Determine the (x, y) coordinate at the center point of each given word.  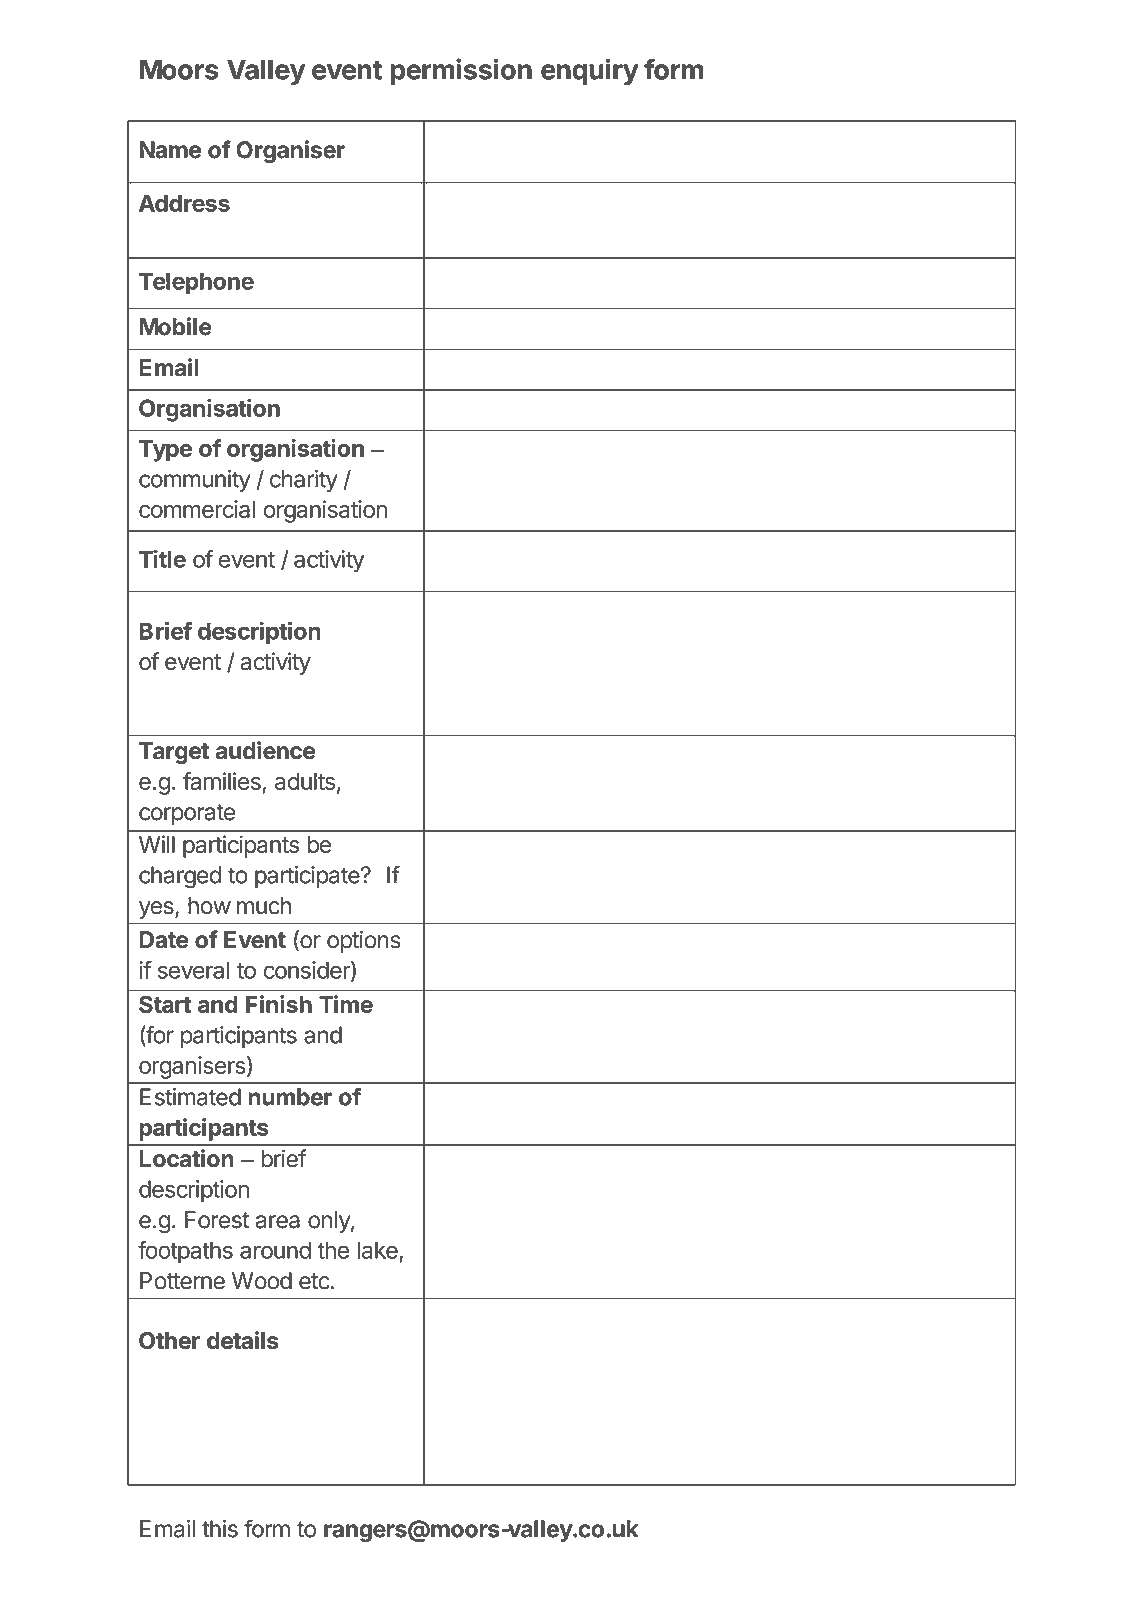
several (193, 970)
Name (170, 150)
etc (314, 1281)
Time (346, 1004)
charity (304, 481)
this (220, 1529)
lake (377, 1250)
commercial (197, 509)
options (364, 941)
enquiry (590, 71)
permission (461, 71)
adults (305, 781)
